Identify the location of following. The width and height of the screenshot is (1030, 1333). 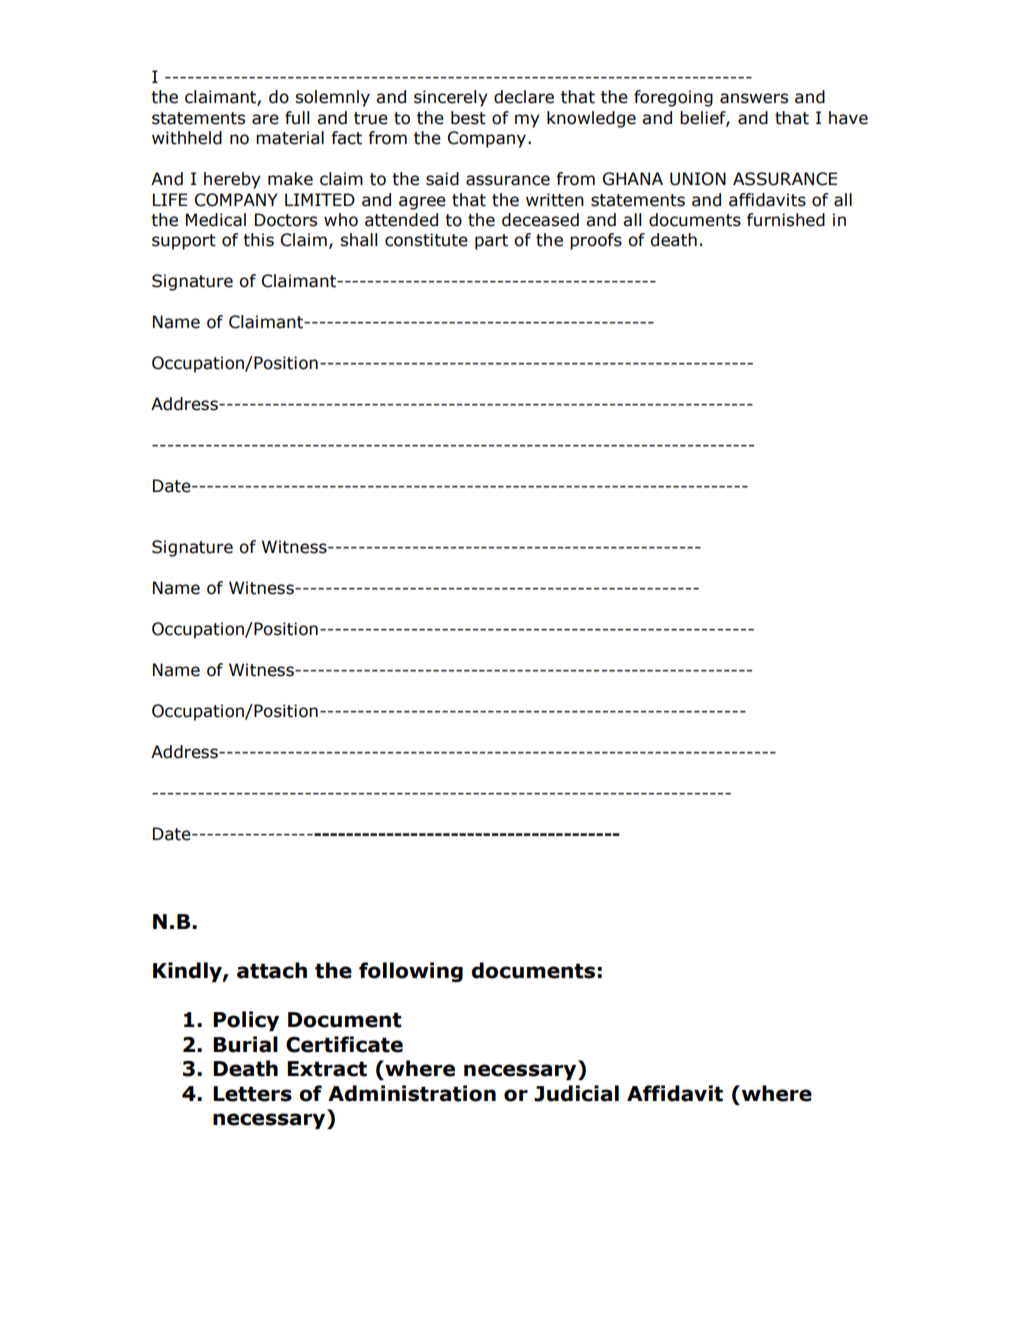
(411, 972).
